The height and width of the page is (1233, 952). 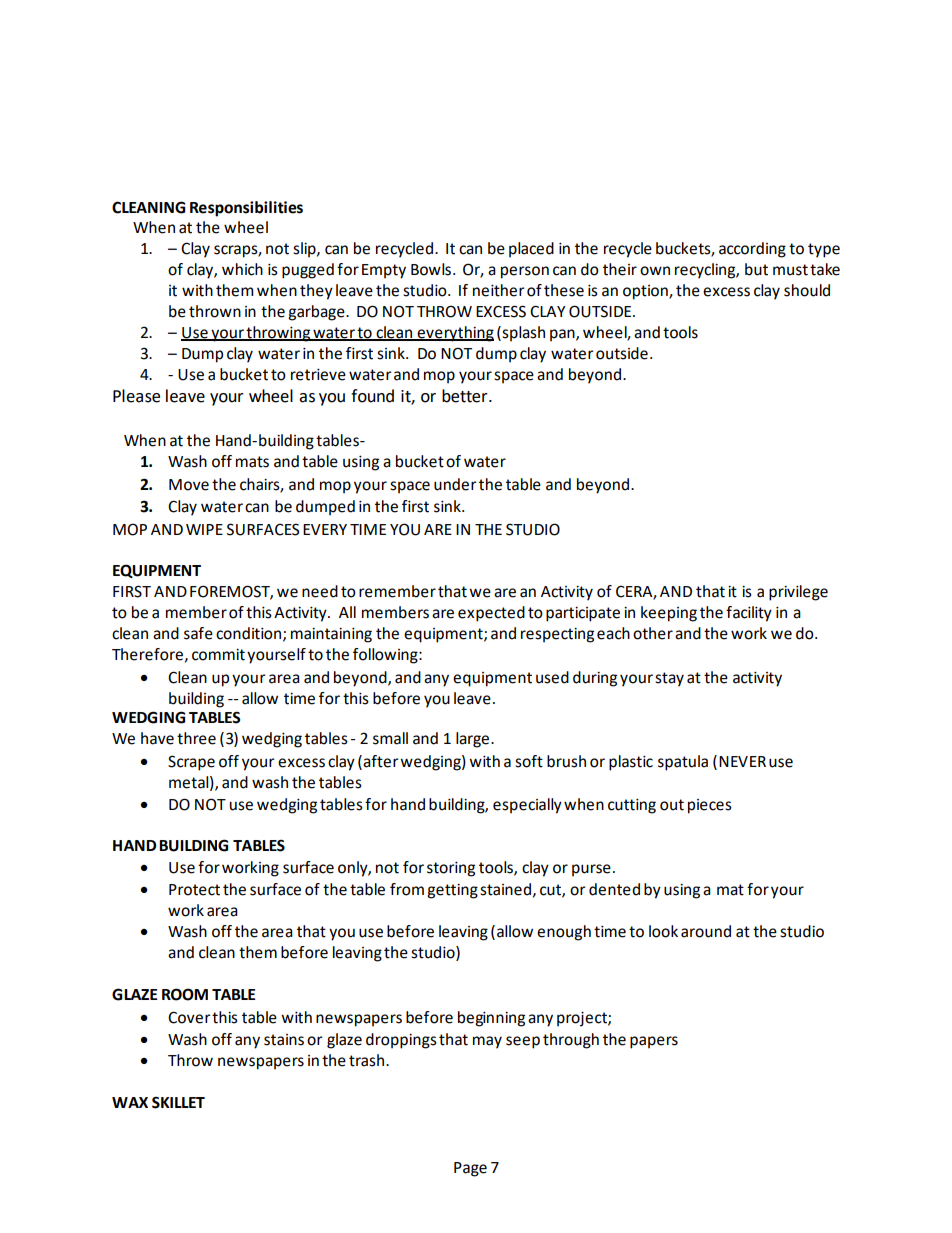 I want to click on placed, so click(x=531, y=250).
